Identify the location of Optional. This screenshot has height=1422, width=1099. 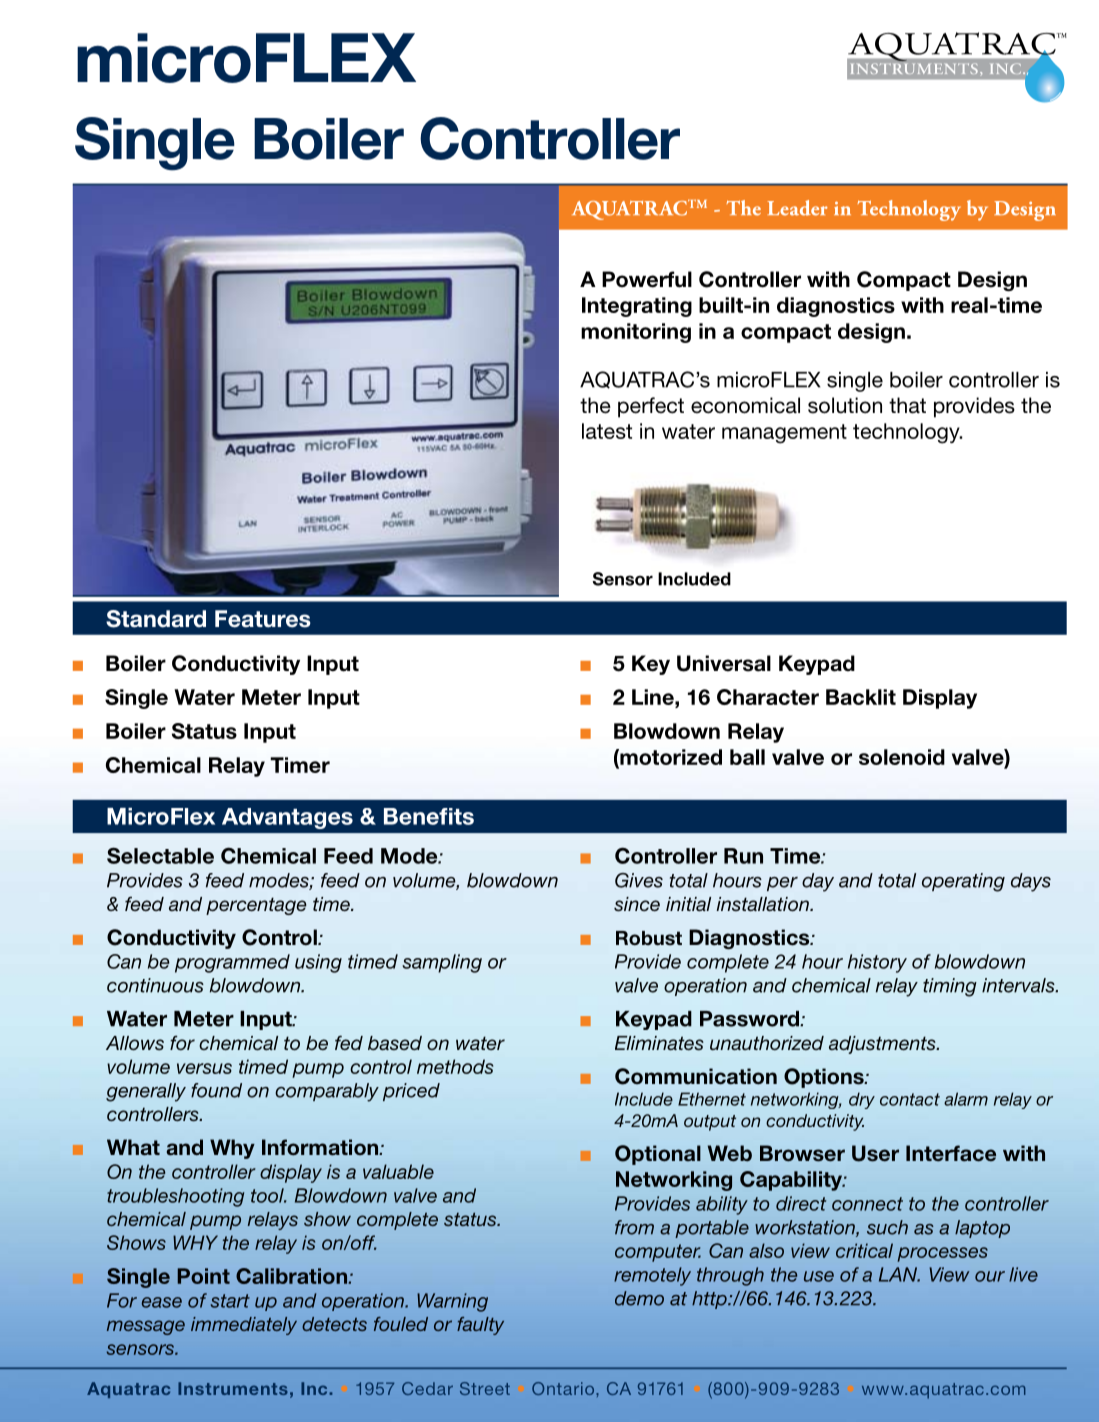
(658, 1155).
